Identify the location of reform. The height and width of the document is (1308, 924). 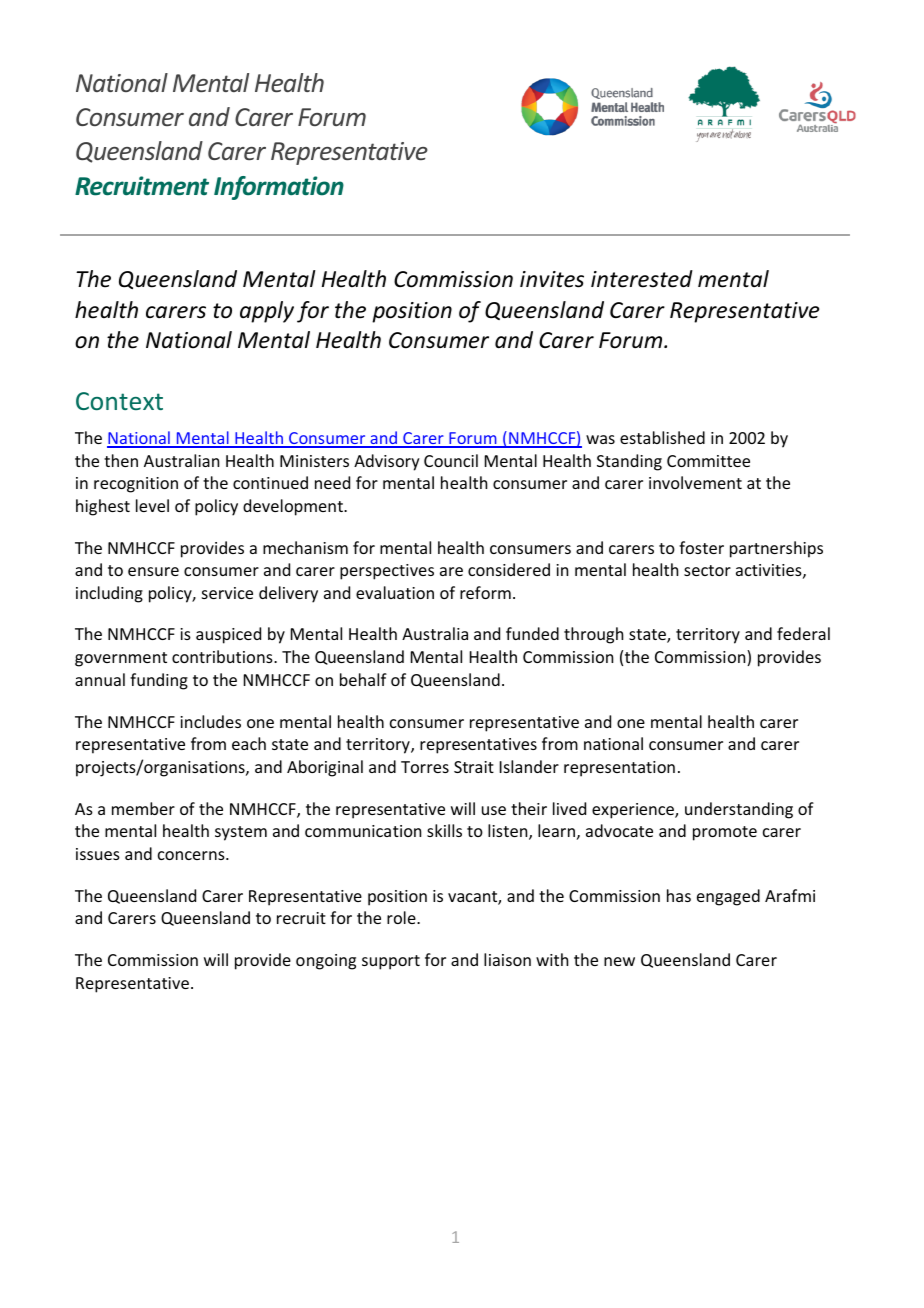
(485, 592).
